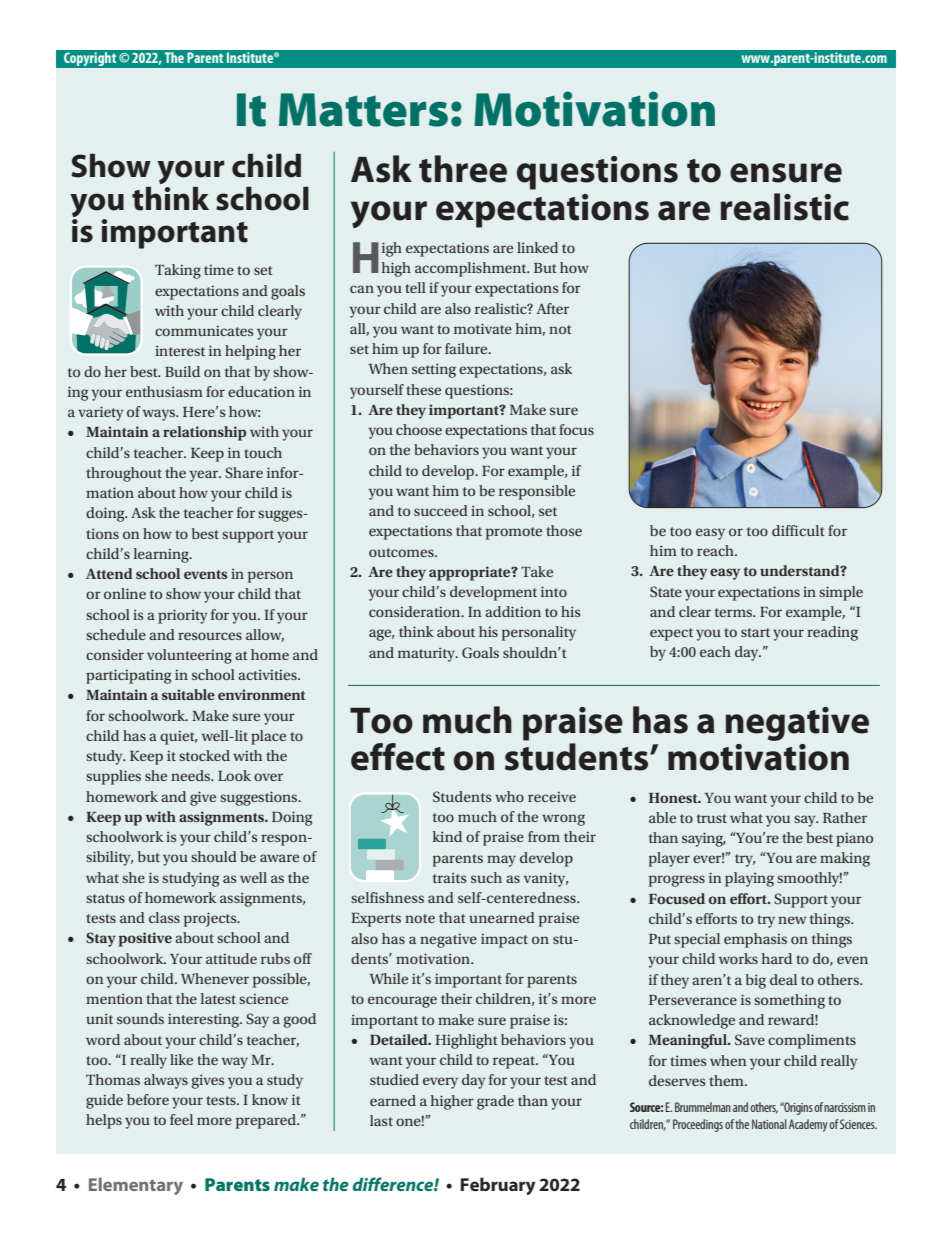  Describe the element at coordinates (427, 654) in the page. I see `maturity` at that location.
